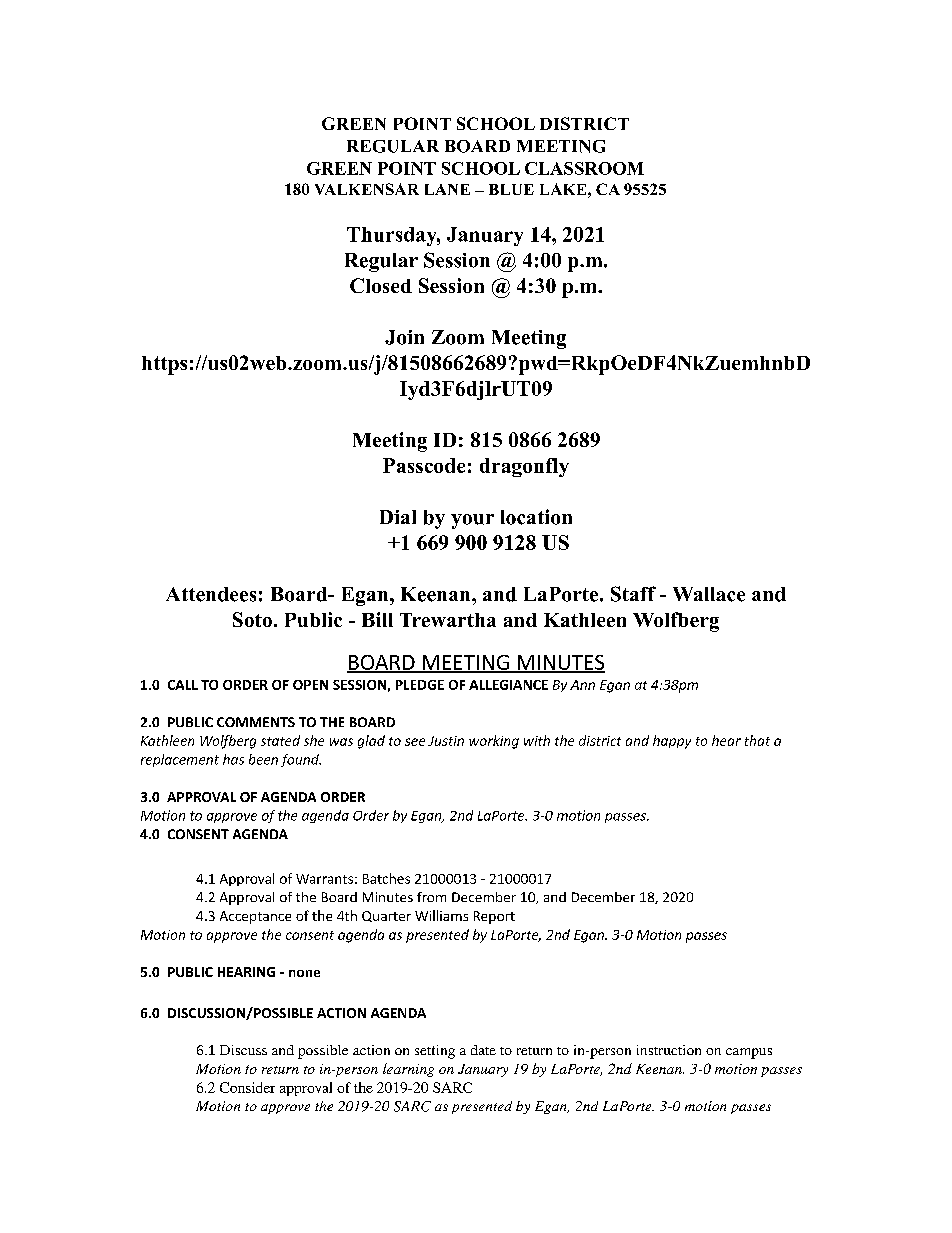 Image resolution: width=952 pixels, height=1233 pixels. Describe the element at coordinates (709, 594) in the page. I see `Wallace` at that location.
